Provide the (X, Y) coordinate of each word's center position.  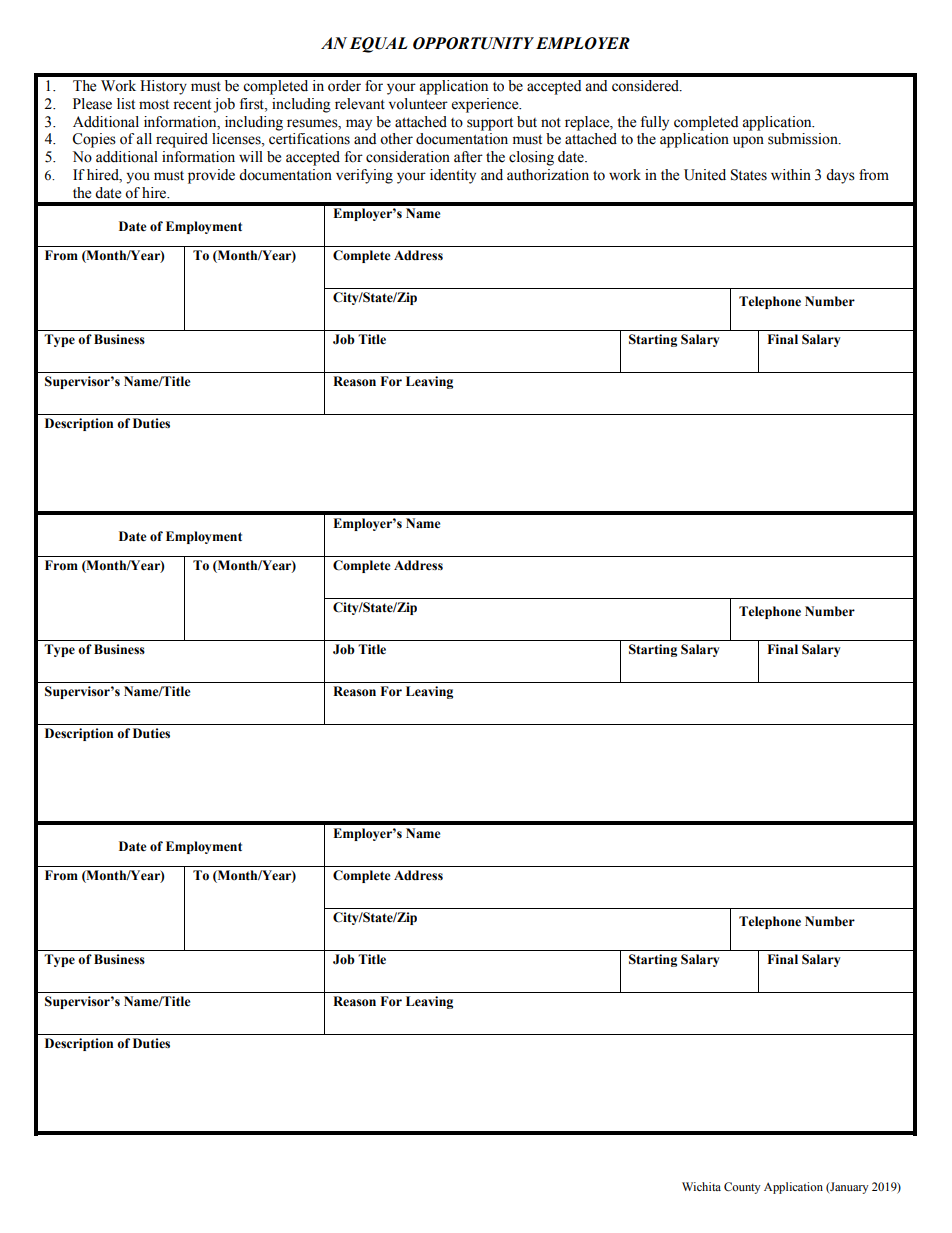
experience (486, 105)
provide (211, 176)
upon (748, 142)
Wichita (701, 1186)
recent (192, 105)
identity (453, 176)
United (705, 175)
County (742, 1188)
